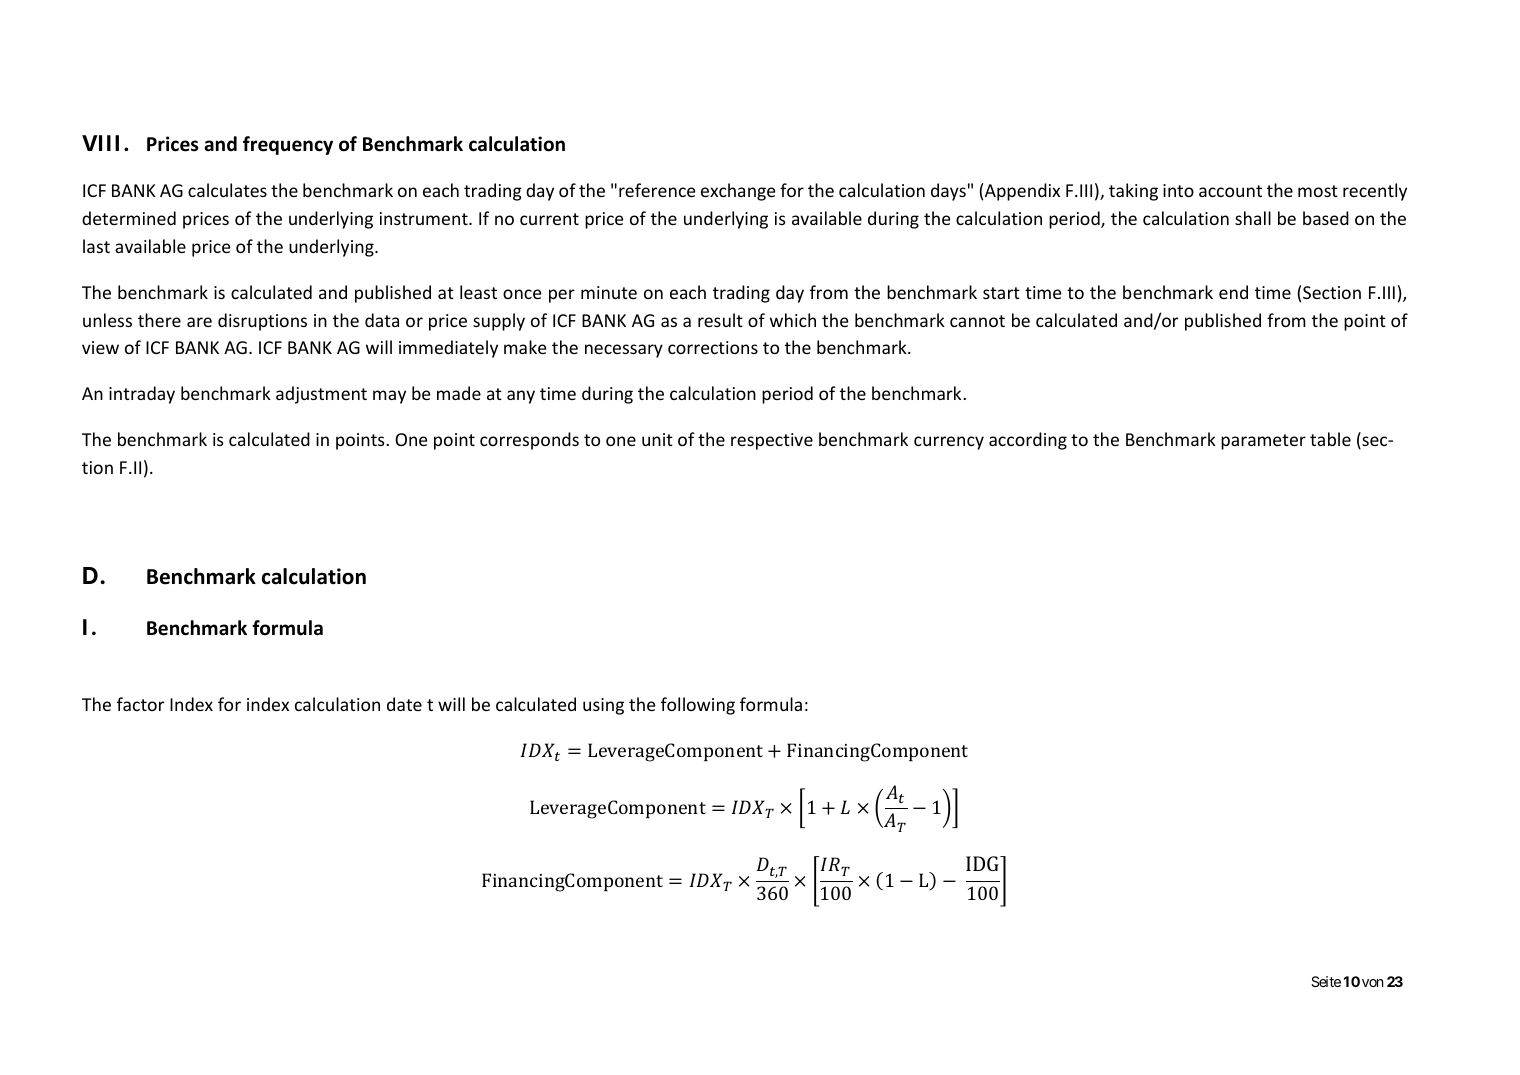  Describe the element at coordinates (1326, 981) in the page. I see `Seite` at that location.
